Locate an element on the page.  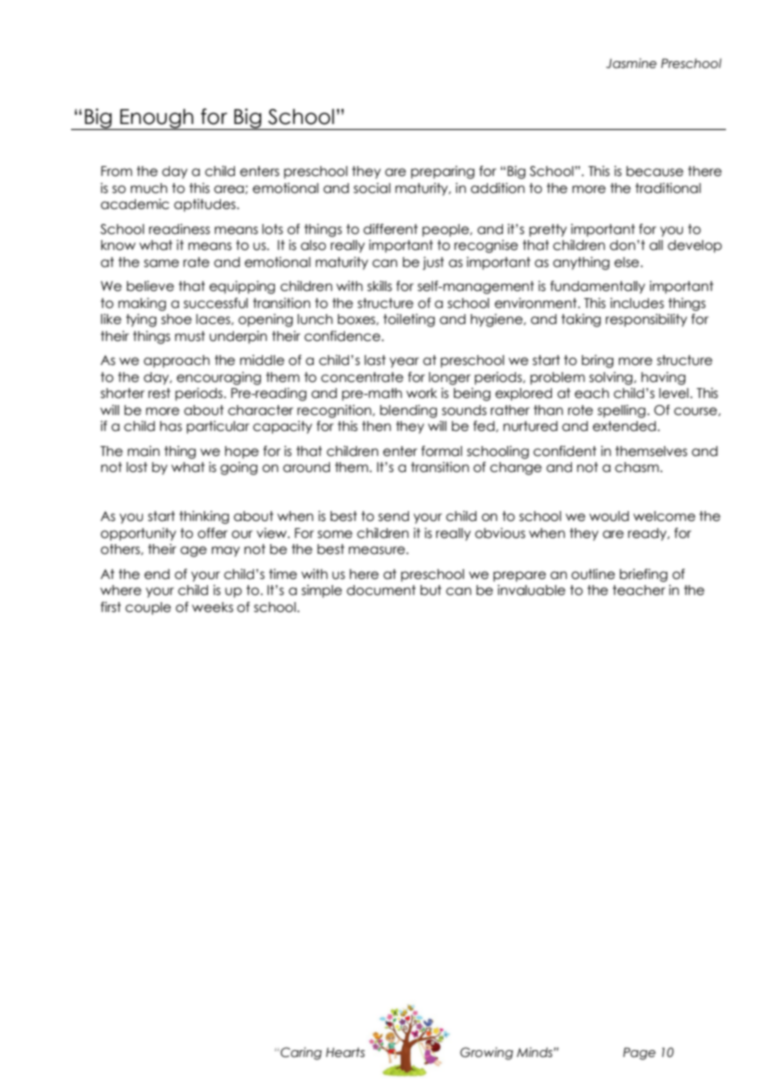
shoe is located at coordinates (176, 319).
